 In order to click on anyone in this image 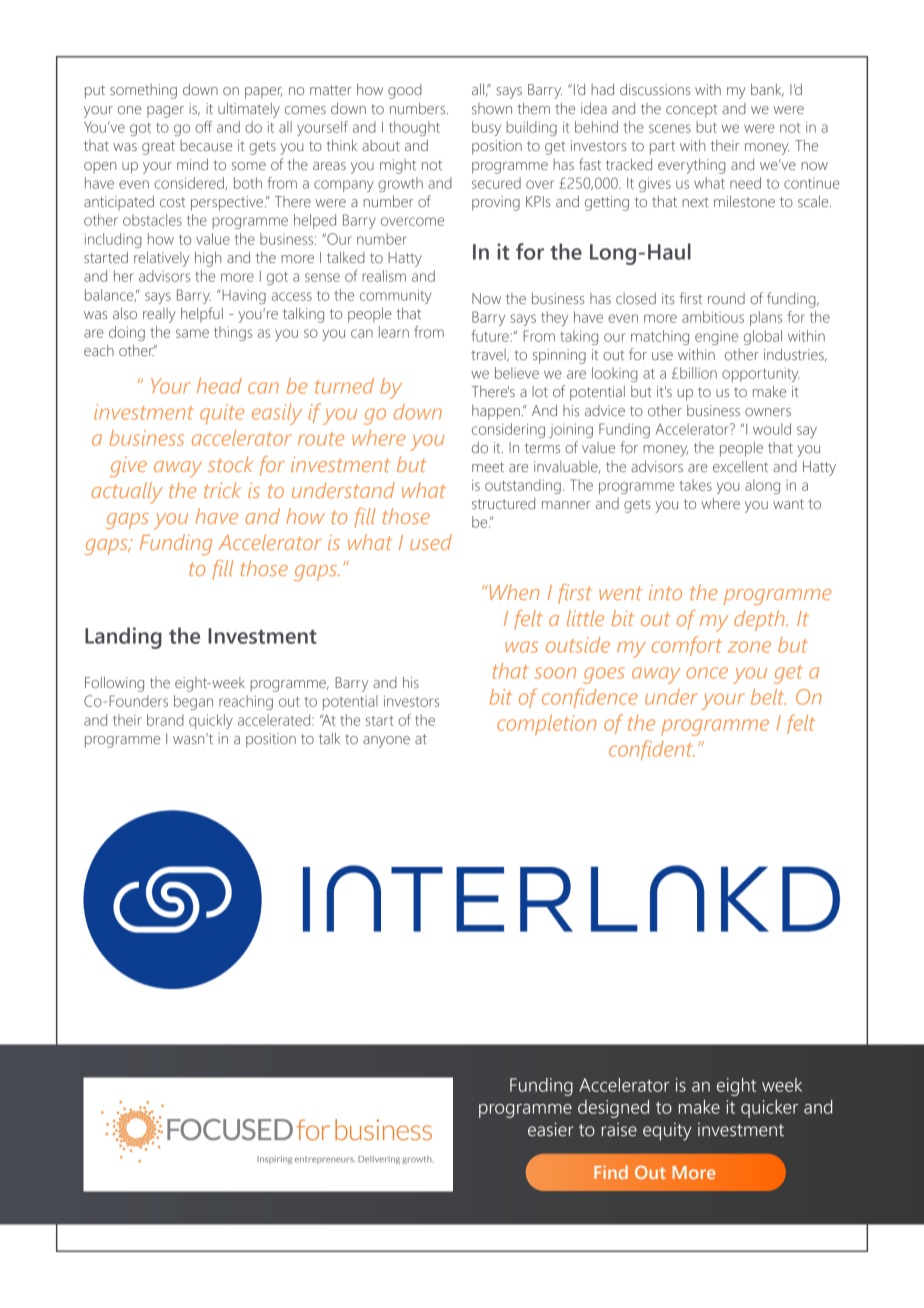, I will do `click(386, 742)`.
